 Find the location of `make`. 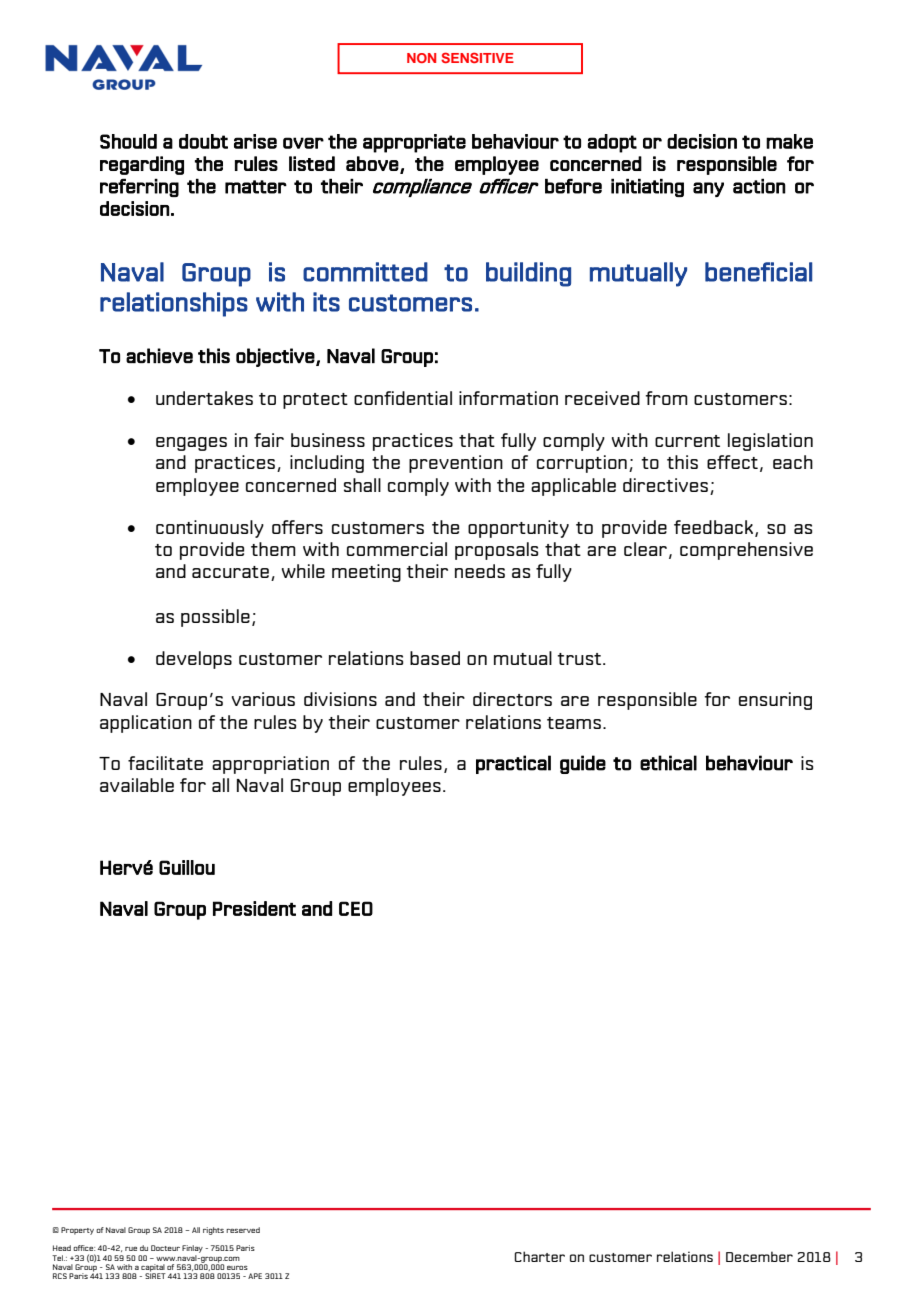

make is located at coordinates (789, 141).
